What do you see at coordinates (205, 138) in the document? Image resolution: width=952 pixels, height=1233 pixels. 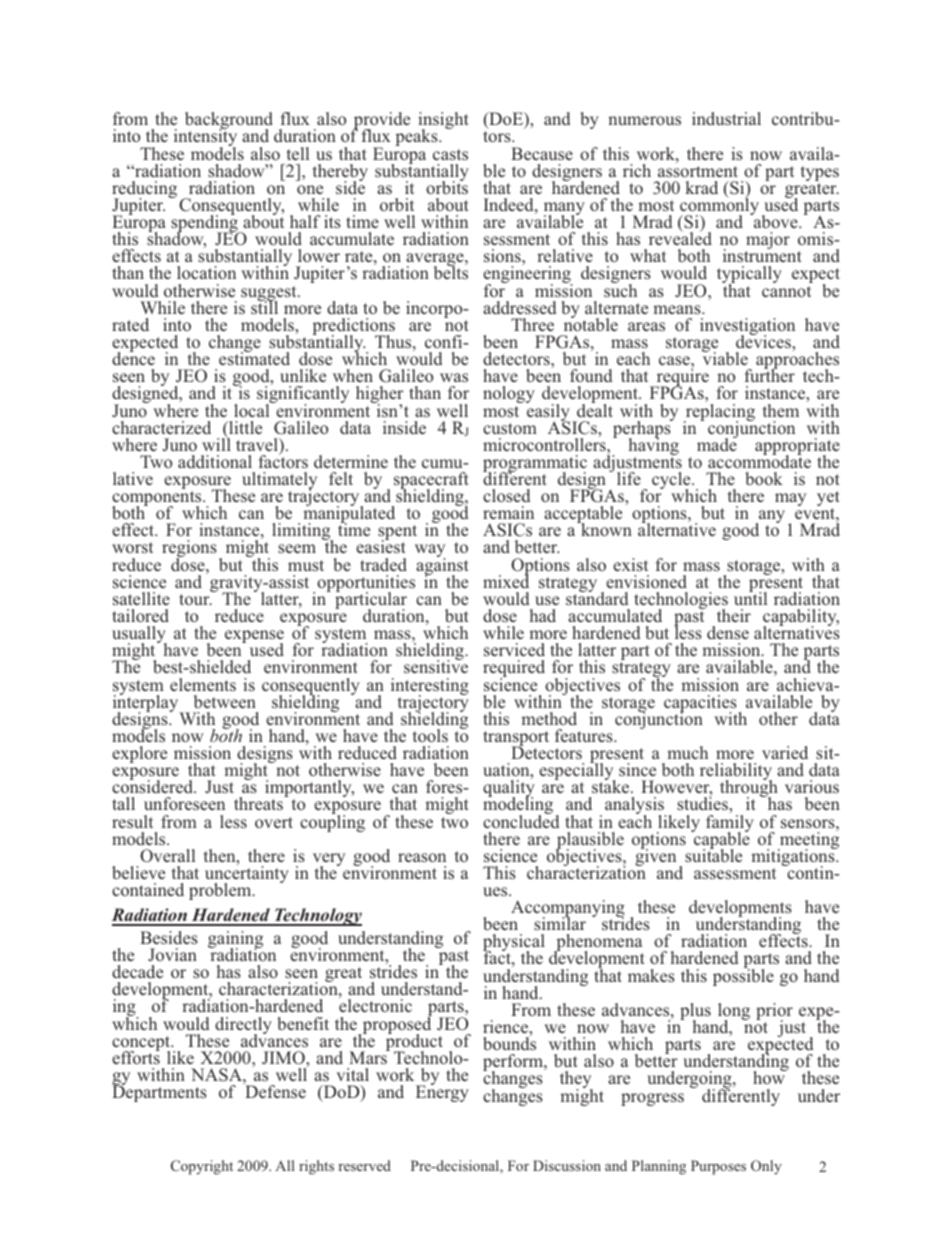 I see `intensity` at bounding box center [205, 138].
